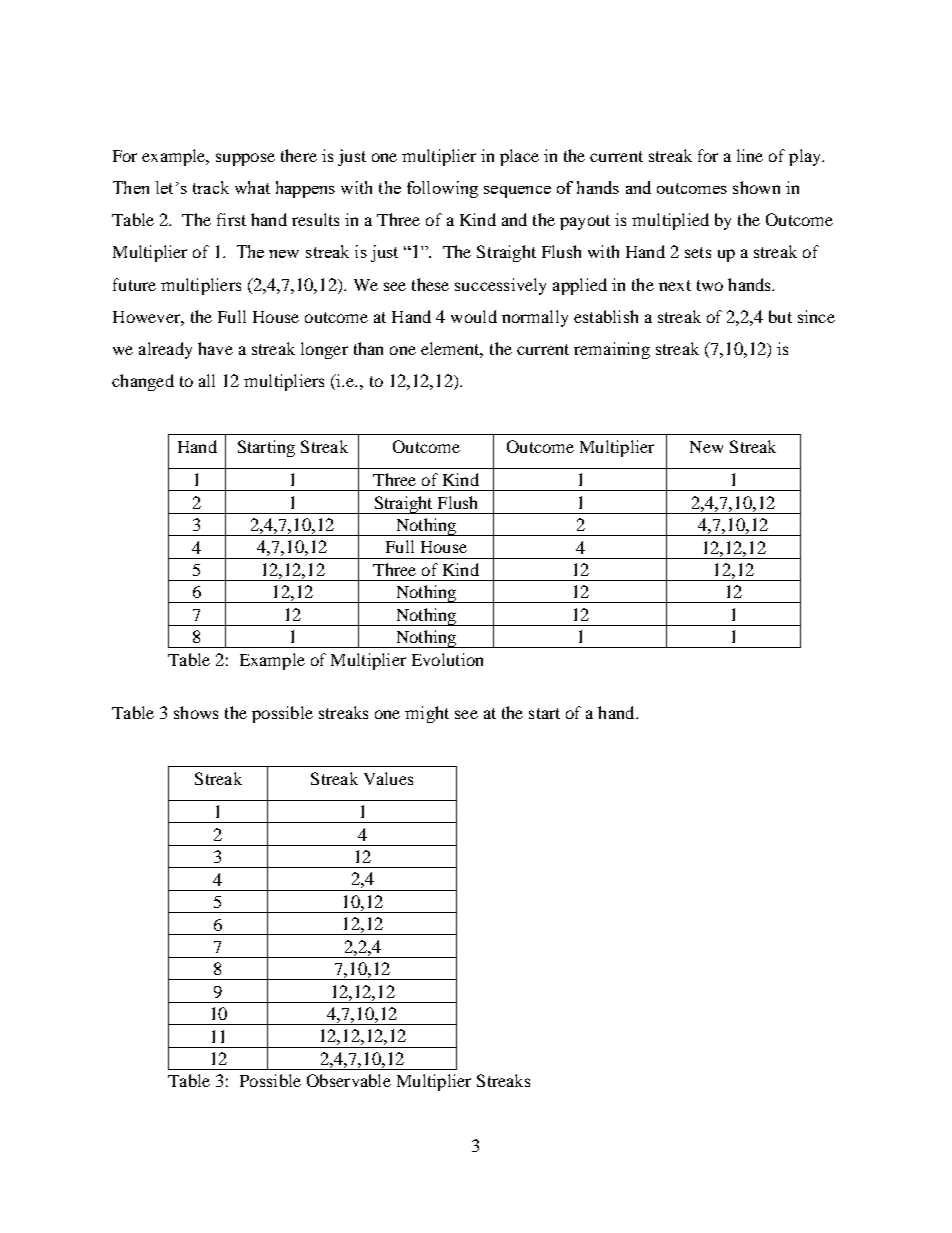  Describe the element at coordinates (196, 712) in the image. I see `shows` at that location.
